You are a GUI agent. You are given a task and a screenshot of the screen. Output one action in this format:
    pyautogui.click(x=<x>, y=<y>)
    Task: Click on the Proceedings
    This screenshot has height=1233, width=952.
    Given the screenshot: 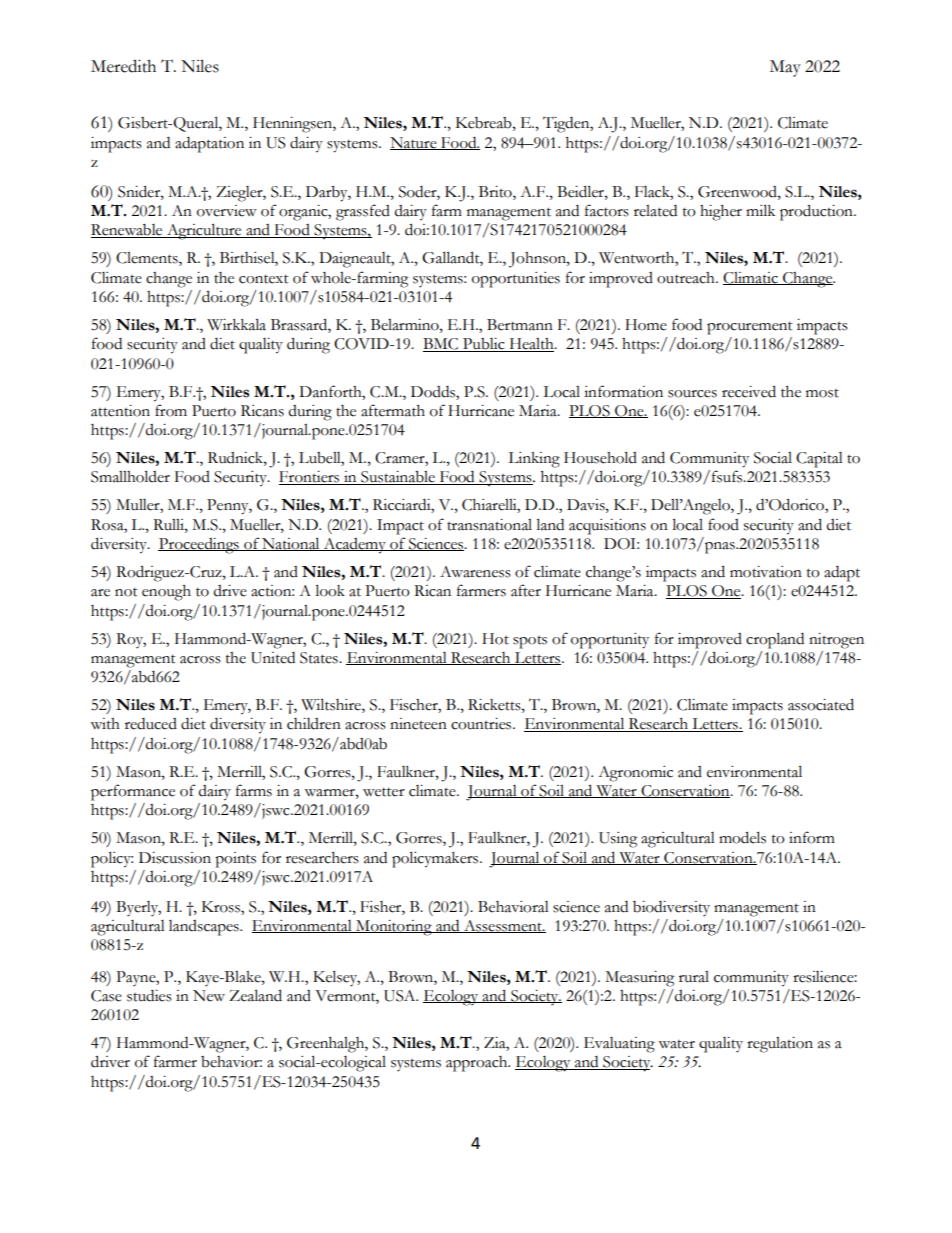 What is the action you would take?
    pyautogui.click(x=199, y=546)
